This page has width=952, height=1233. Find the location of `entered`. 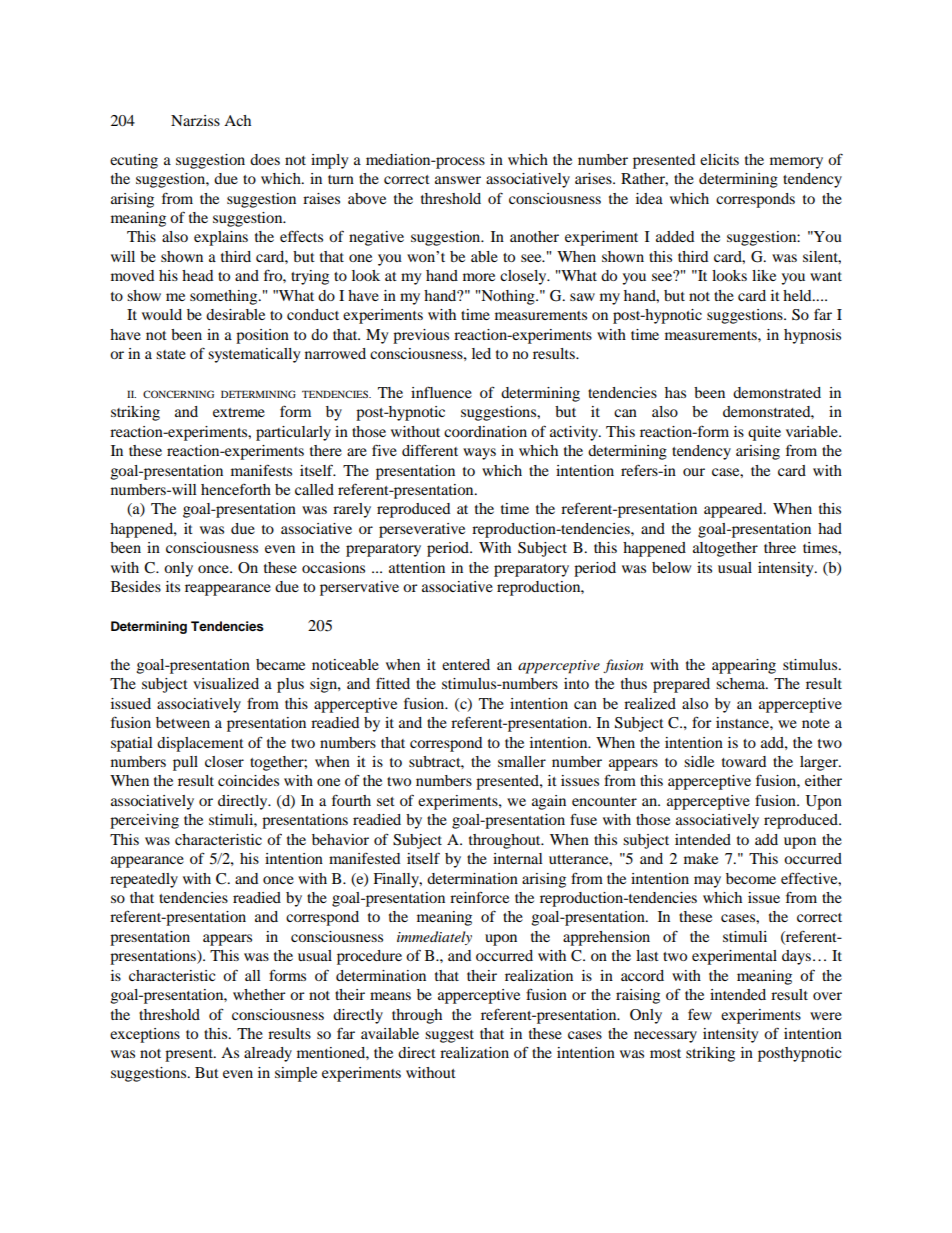

entered is located at coordinates (466, 664).
